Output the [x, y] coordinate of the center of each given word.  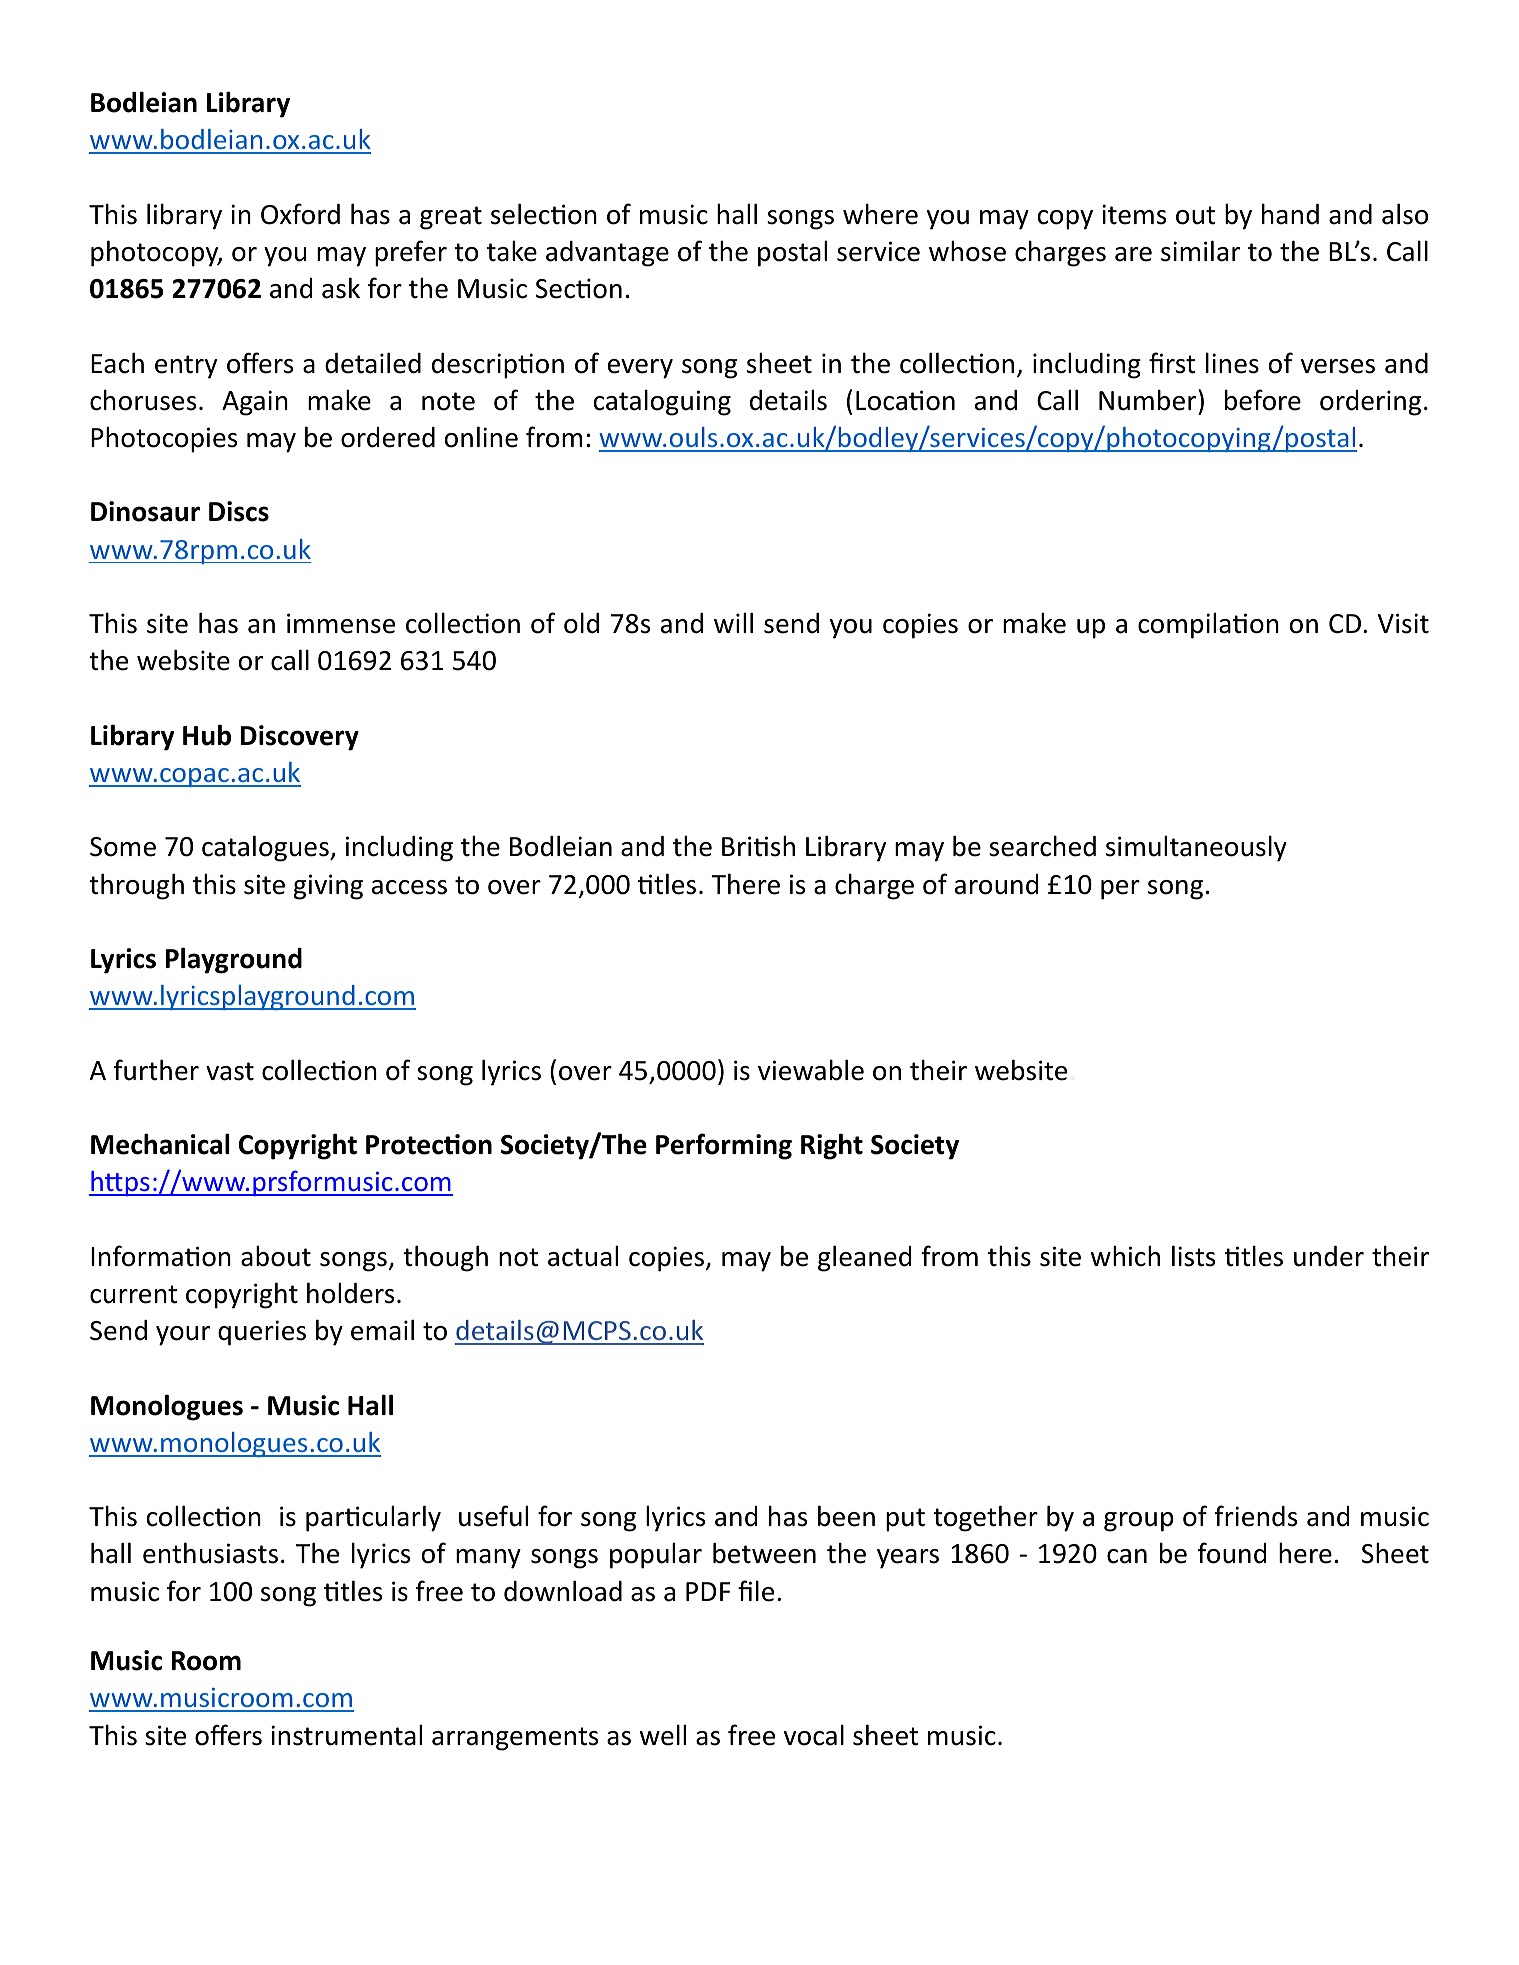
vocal [814, 1735]
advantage [607, 254]
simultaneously [1196, 848]
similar [1200, 251]
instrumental [346, 1735]
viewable [811, 1070]
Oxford [300, 214]
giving [328, 887]
